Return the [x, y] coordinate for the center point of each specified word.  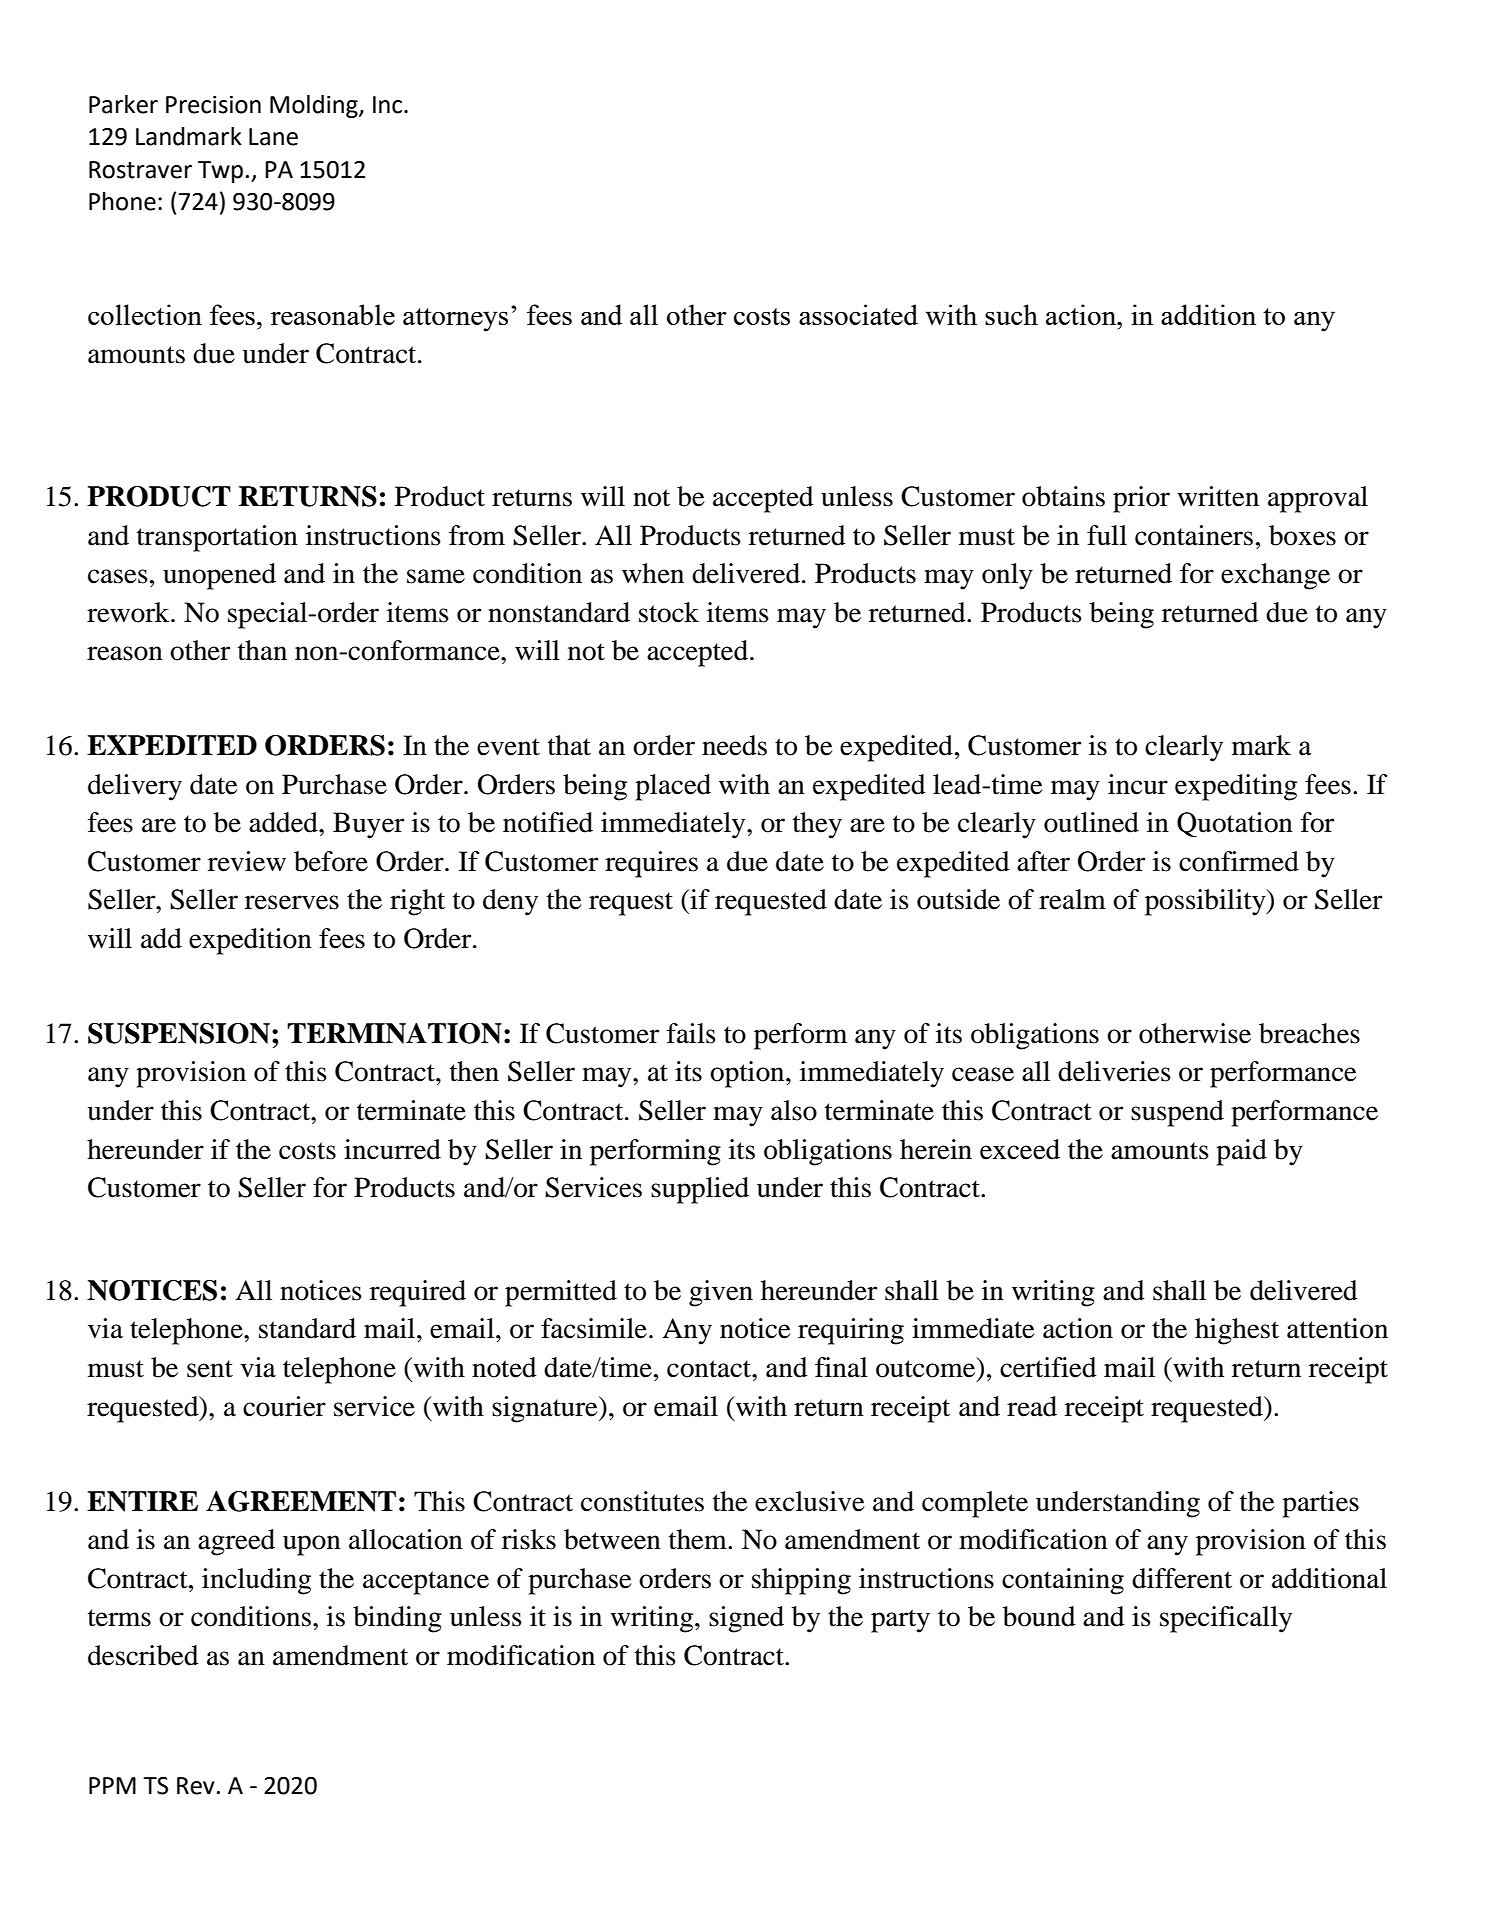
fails [691, 1033]
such [1011, 314]
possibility [1206, 902]
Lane [273, 137]
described [143, 1655]
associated [858, 314]
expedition [250, 941]
